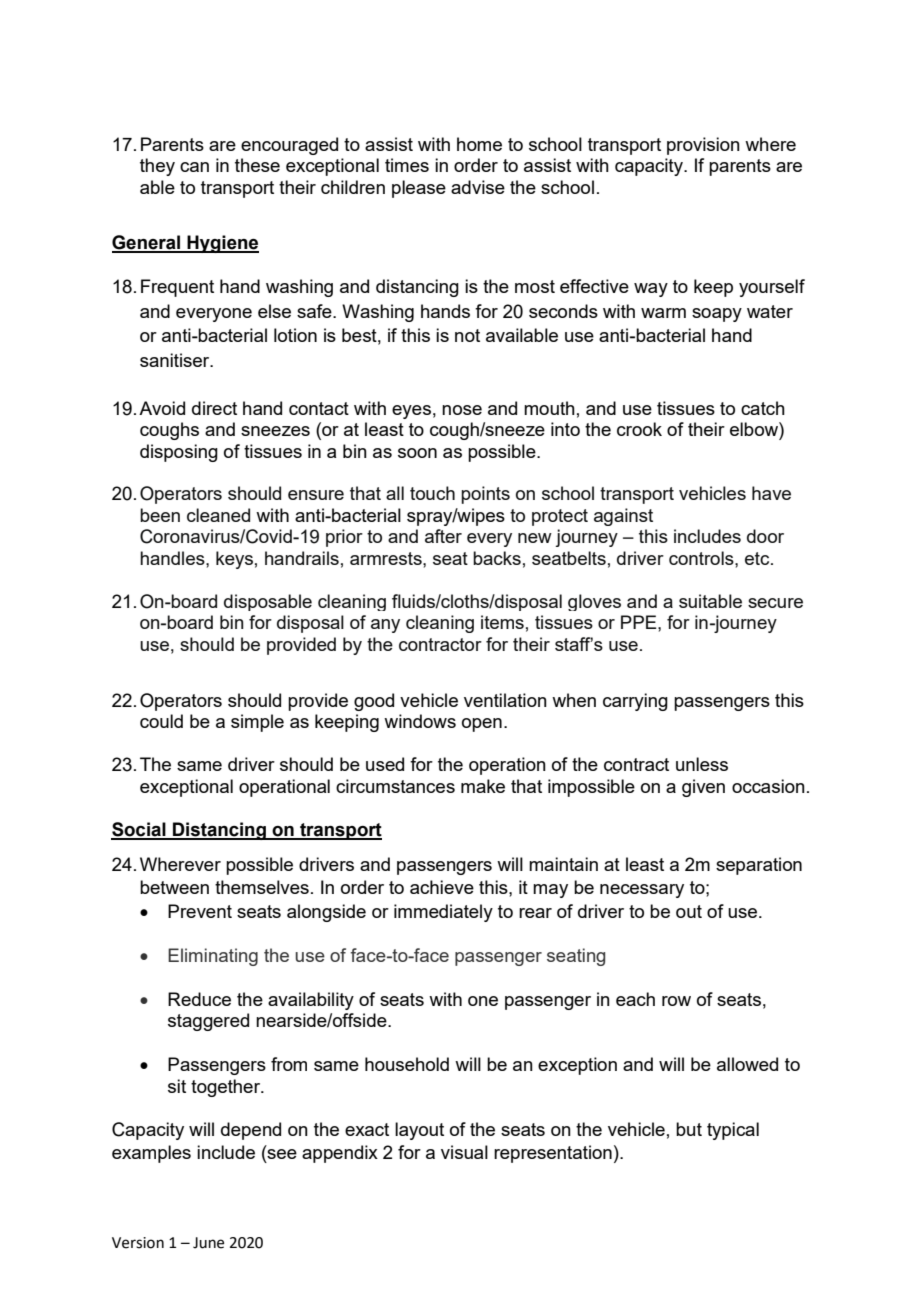 Image resolution: width=924 pixels, height=1308 pixels. What do you see at coordinates (482, 725) in the screenshot?
I see `open` at bounding box center [482, 725].
